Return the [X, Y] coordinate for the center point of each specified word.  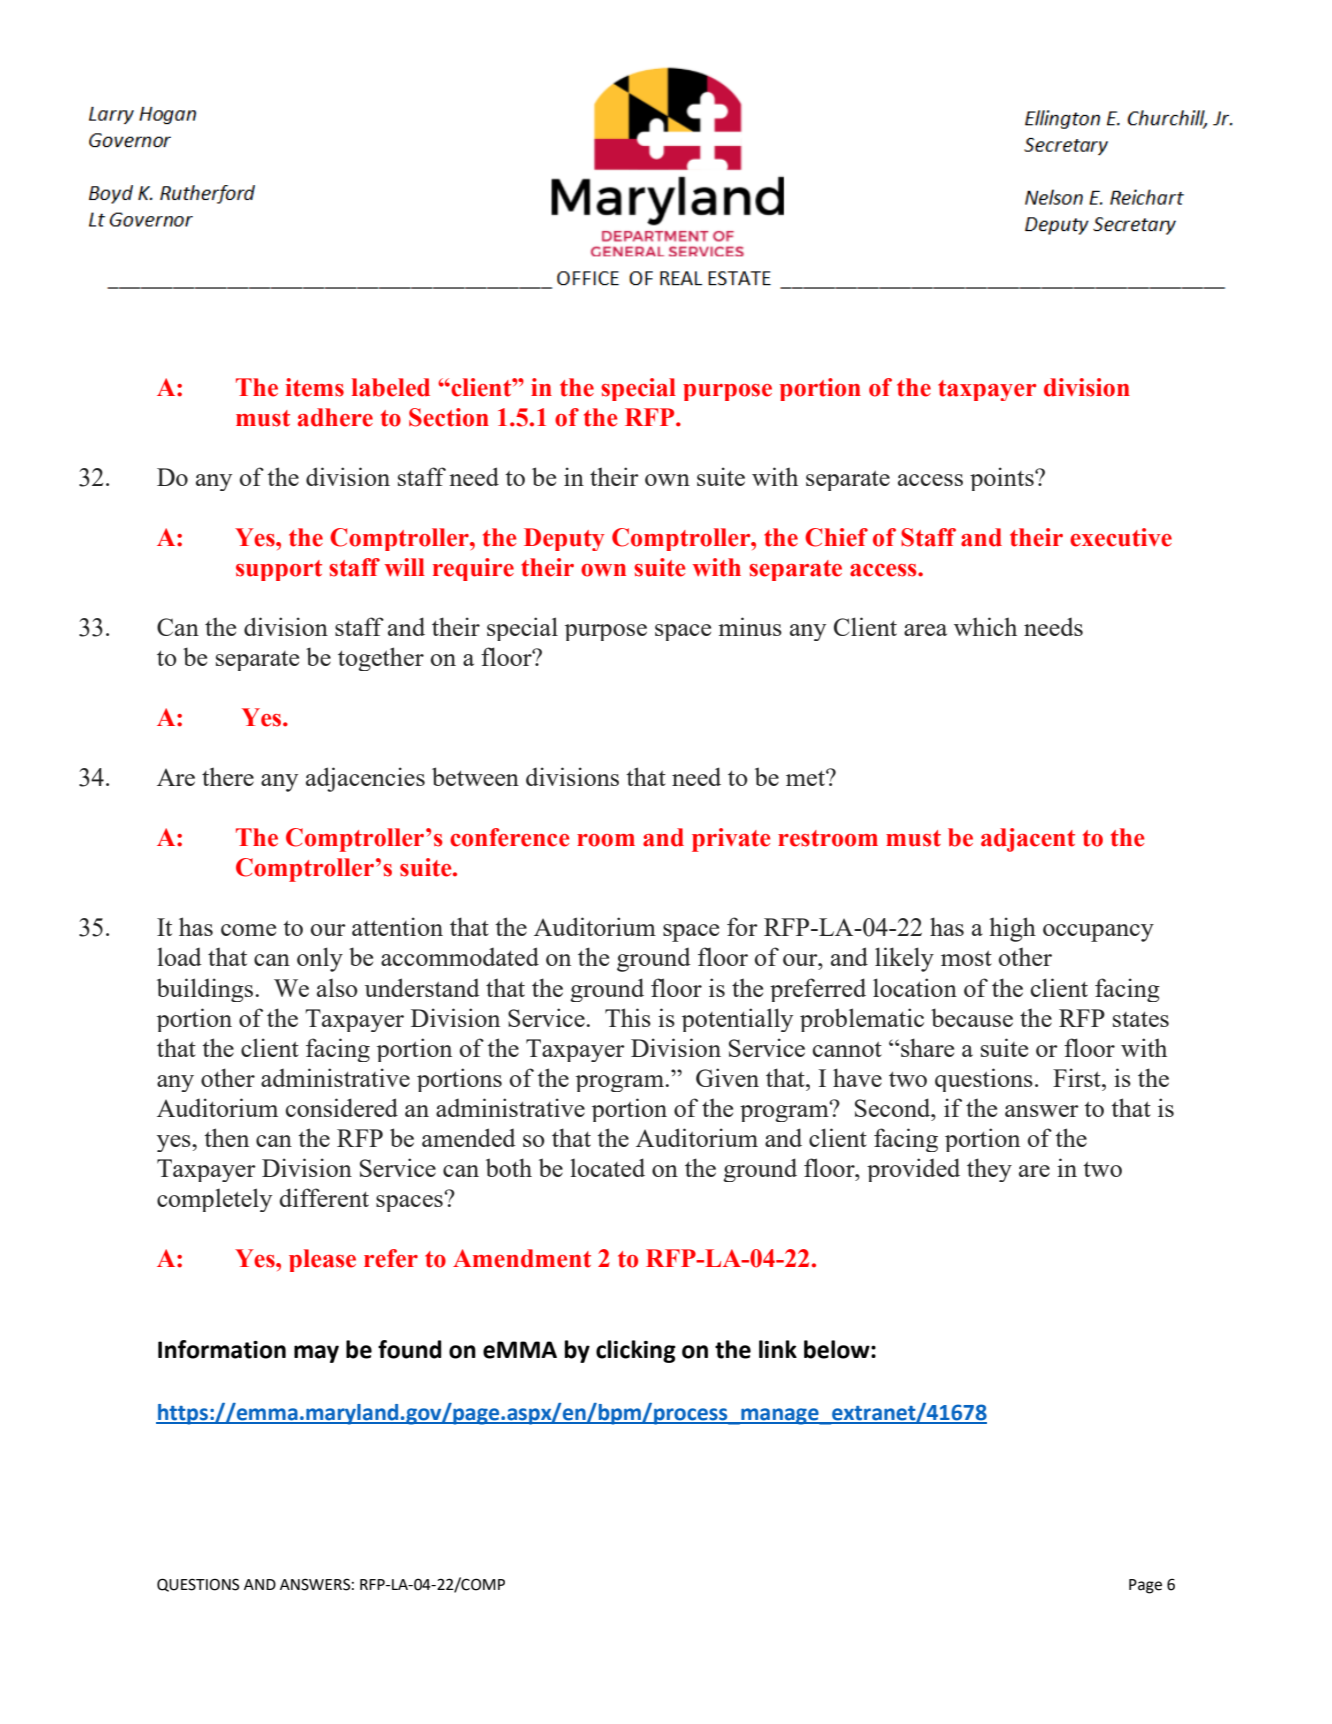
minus [750, 626]
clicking [636, 1351]
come [248, 930]
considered [342, 1107]
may [316, 1354]
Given [727, 1077]
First [1078, 1077]
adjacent [1028, 840]
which [985, 626]
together [381, 659]
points [1003, 479]
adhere [335, 417]
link [778, 1349]
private [731, 840]
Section [449, 417]
